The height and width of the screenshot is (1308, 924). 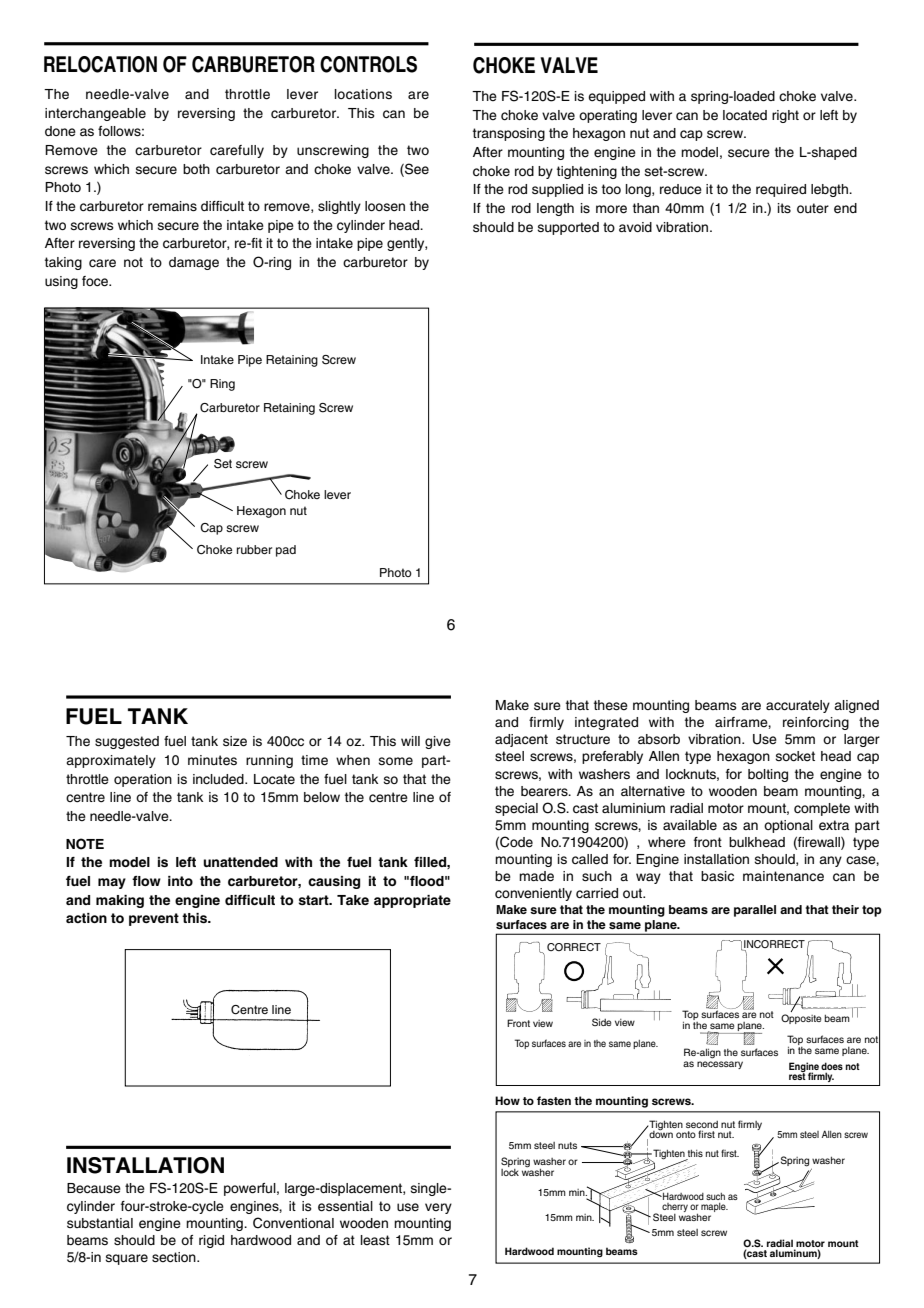 What do you see at coordinates (798, 706) in the screenshot?
I see `accurately` at bounding box center [798, 706].
